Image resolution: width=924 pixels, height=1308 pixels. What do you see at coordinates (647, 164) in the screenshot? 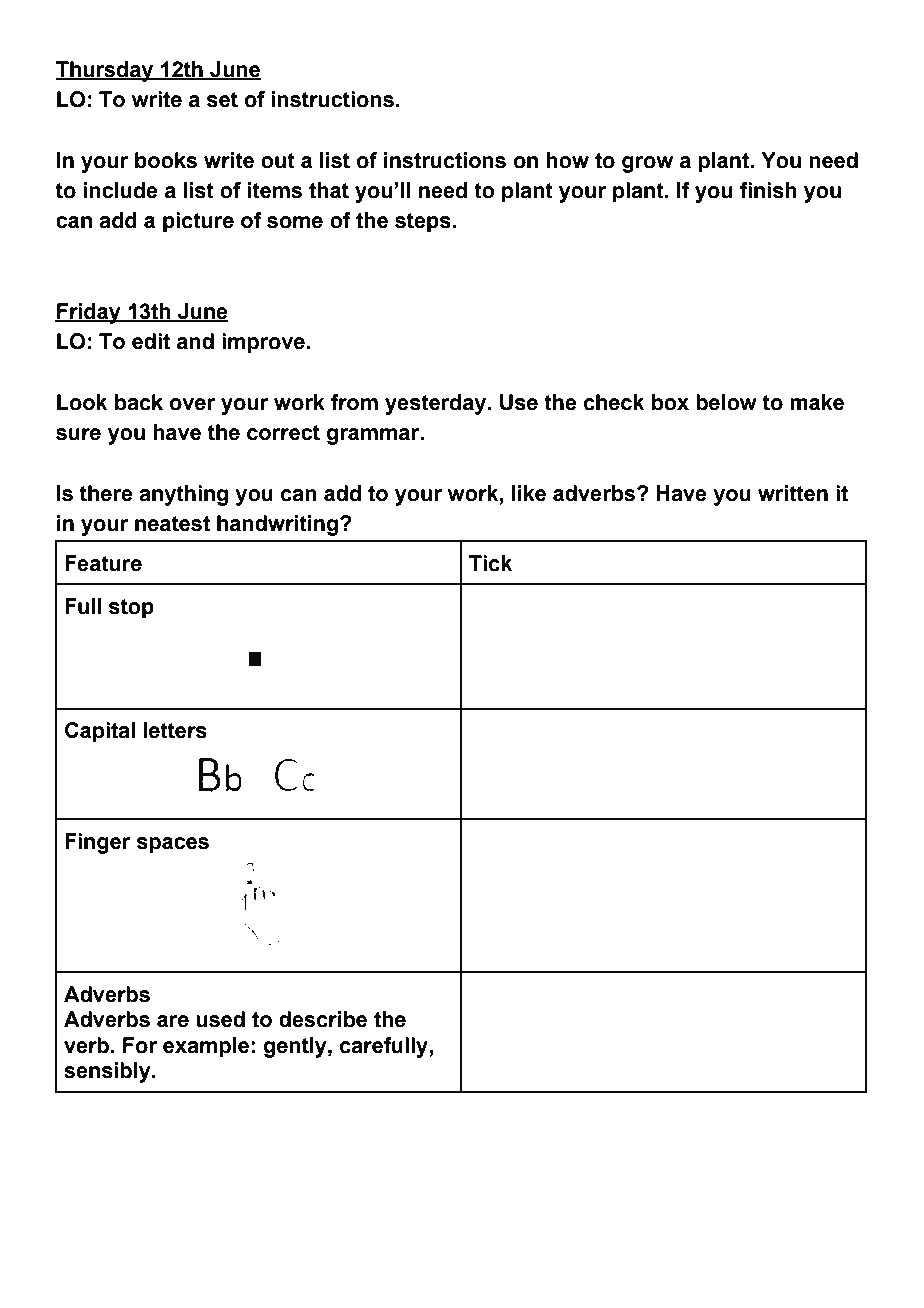
I see `grow` at bounding box center [647, 164].
